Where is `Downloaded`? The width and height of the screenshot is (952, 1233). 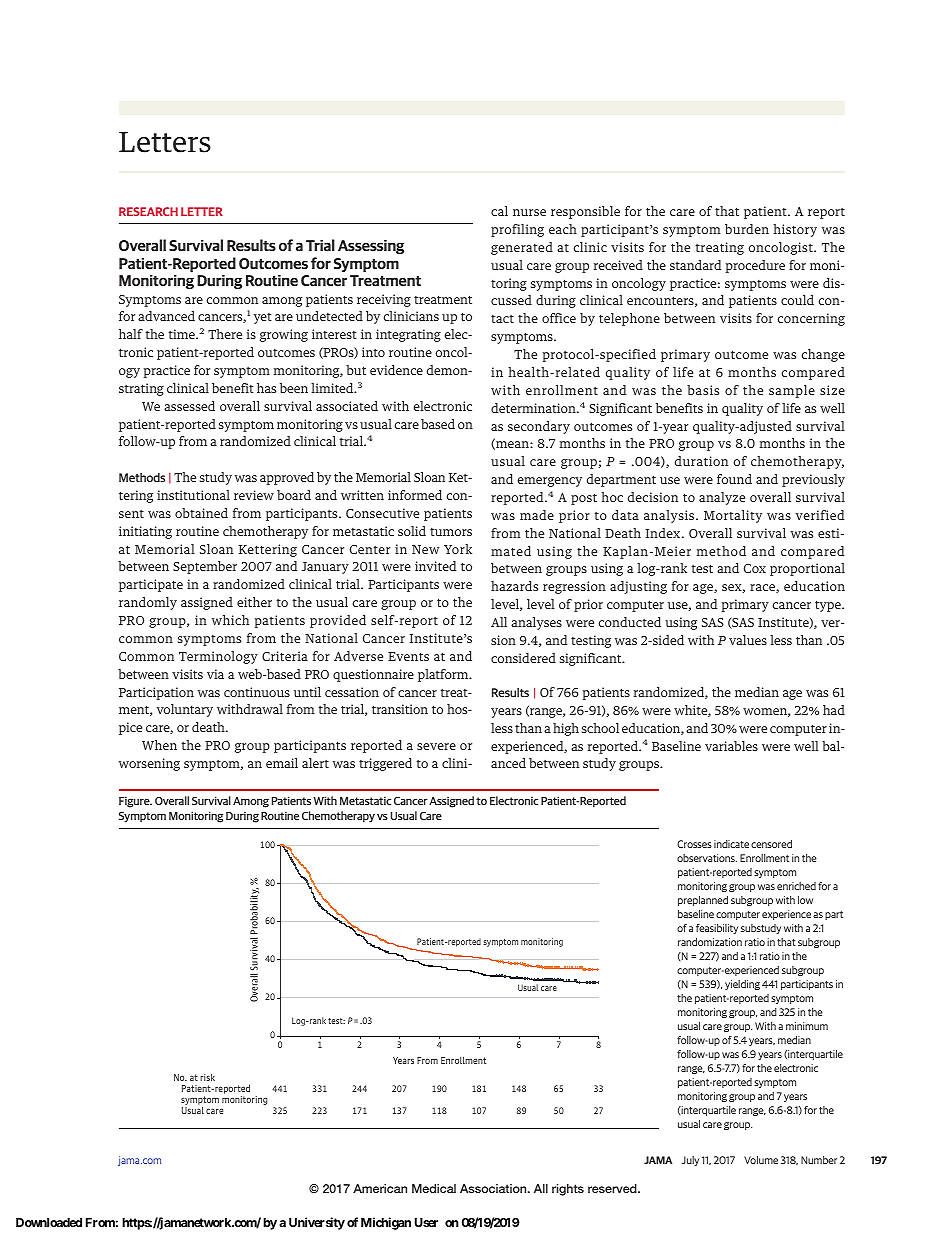 Downloaded is located at coordinates (49, 1222).
